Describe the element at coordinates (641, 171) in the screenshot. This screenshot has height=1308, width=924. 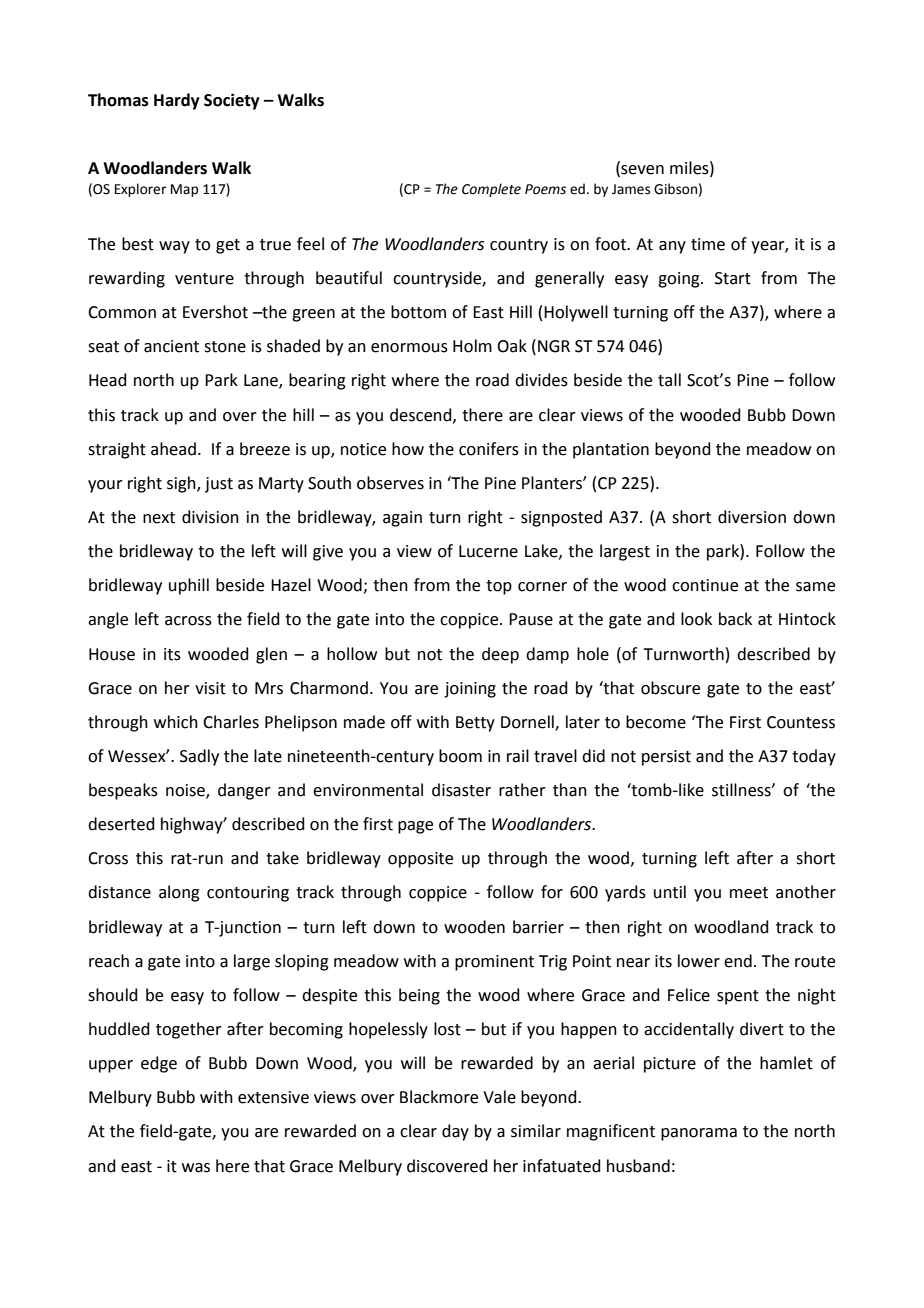
I see `seven` at that location.
